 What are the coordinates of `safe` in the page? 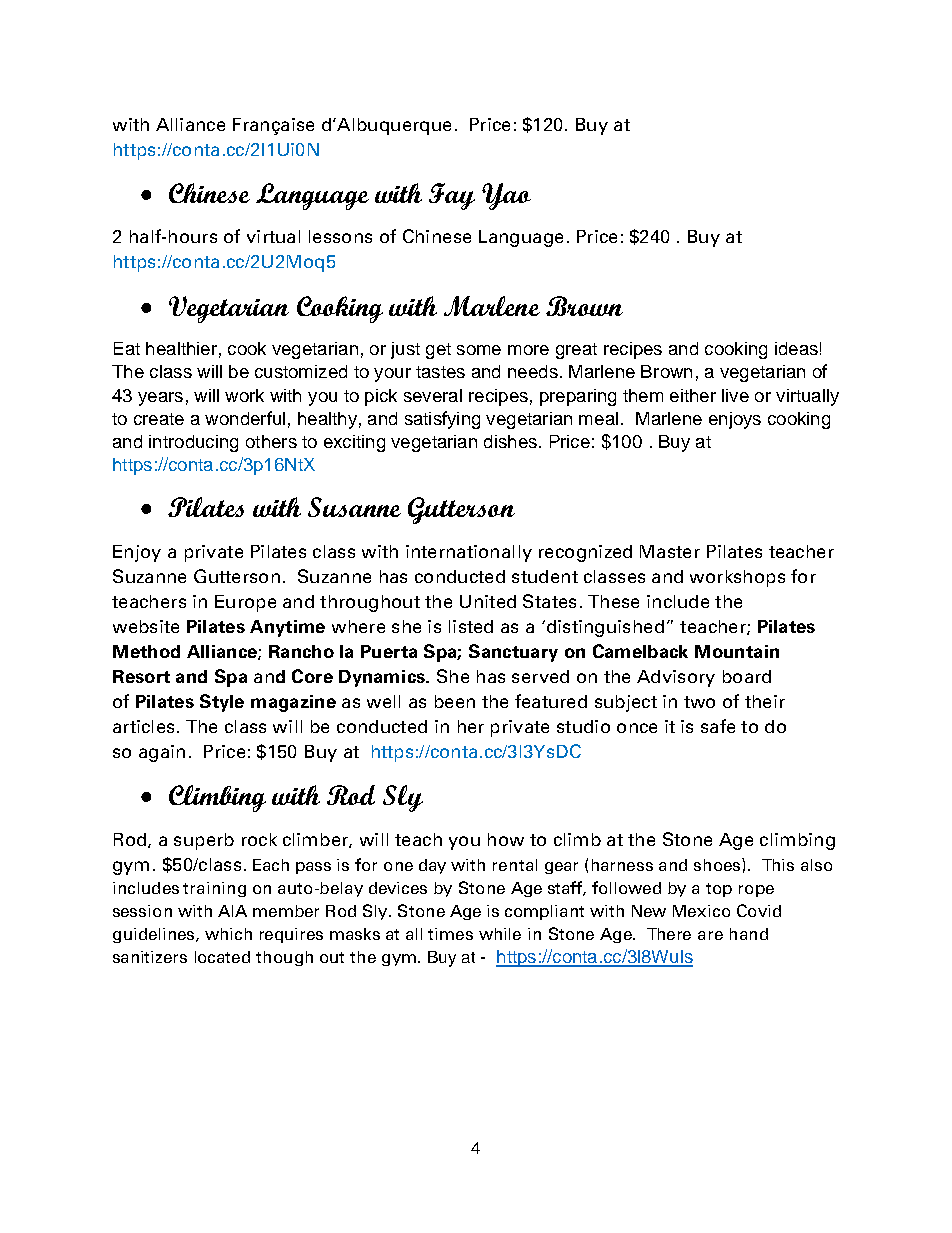 It's located at (718, 726).
